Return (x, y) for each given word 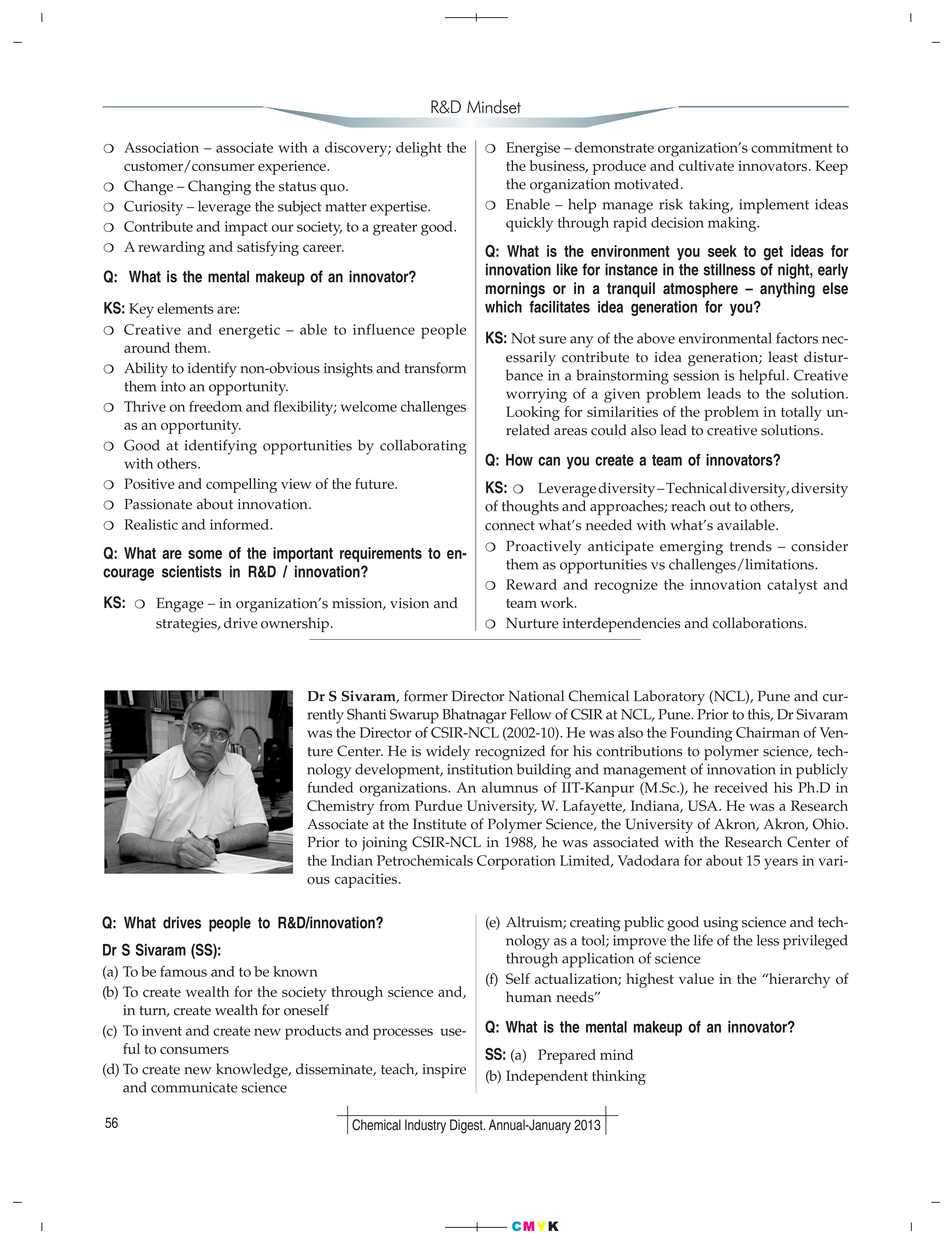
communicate (194, 1087)
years (781, 864)
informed (240, 524)
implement (774, 206)
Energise (533, 149)
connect (510, 526)
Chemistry (340, 807)
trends (751, 546)
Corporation (516, 862)
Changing (219, 187)
